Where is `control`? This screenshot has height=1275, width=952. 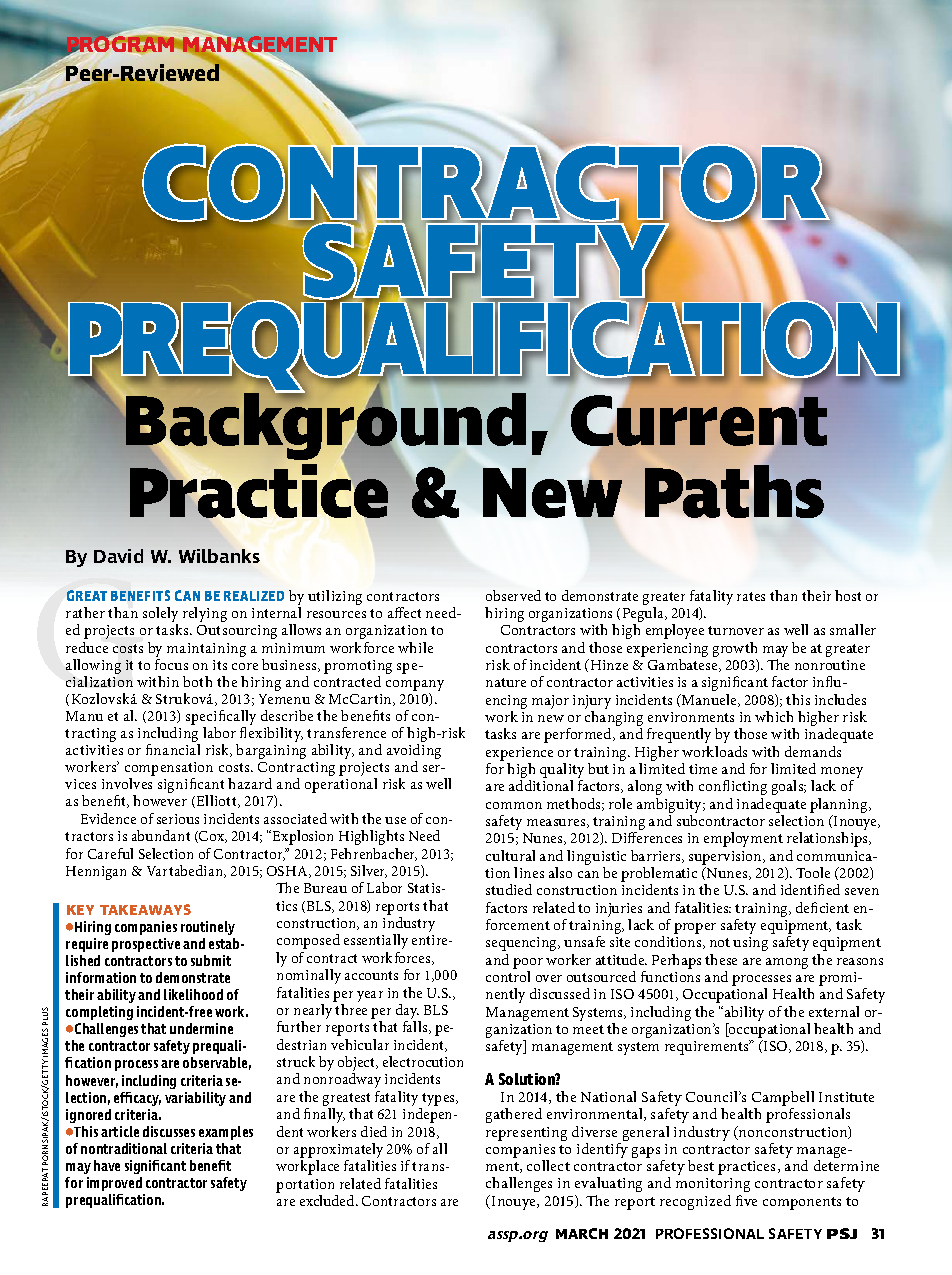
control is located at coordinates (508, 976).
